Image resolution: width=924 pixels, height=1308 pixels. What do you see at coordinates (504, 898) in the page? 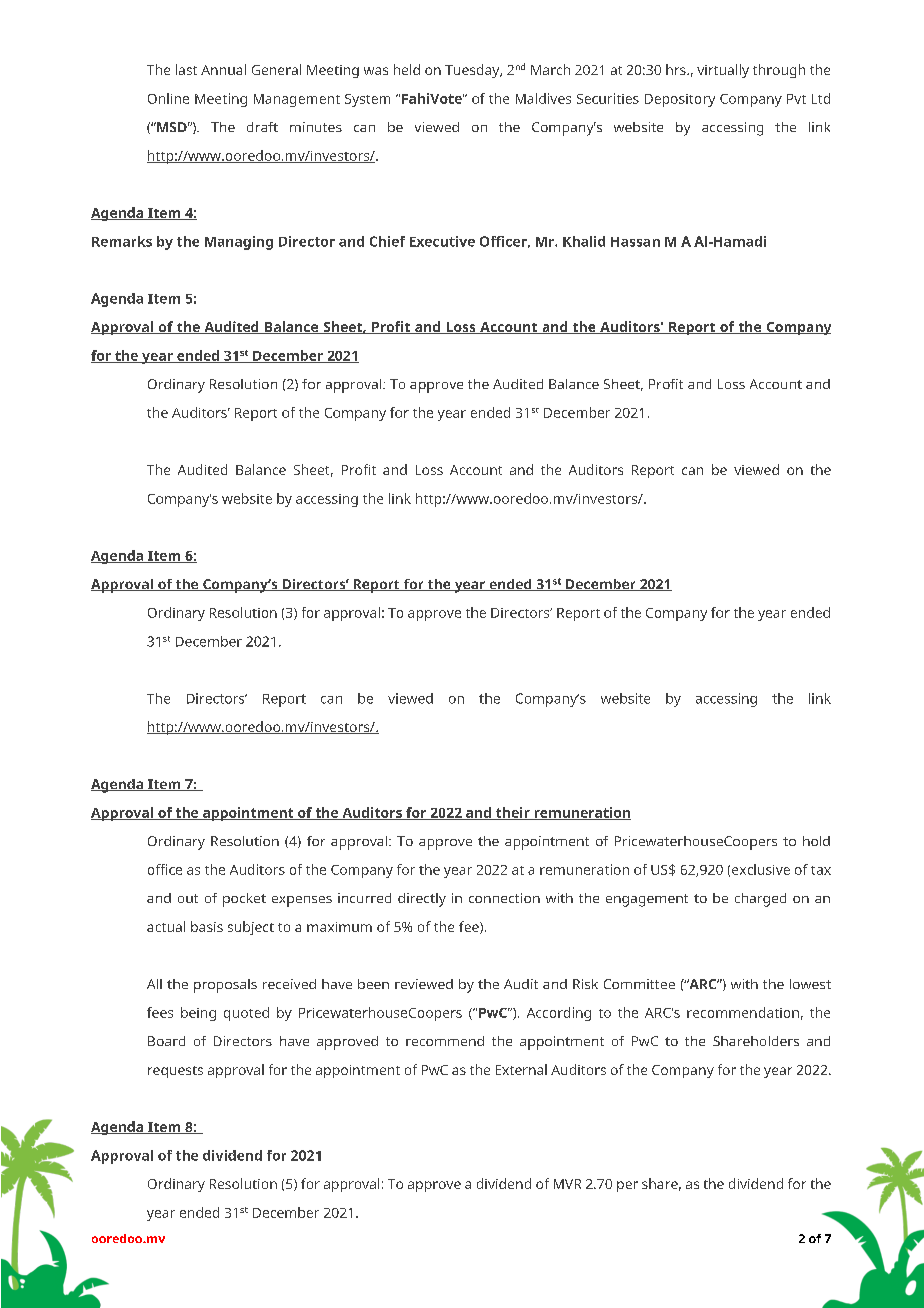
I see `connection` at bounding box center [504, 898].
